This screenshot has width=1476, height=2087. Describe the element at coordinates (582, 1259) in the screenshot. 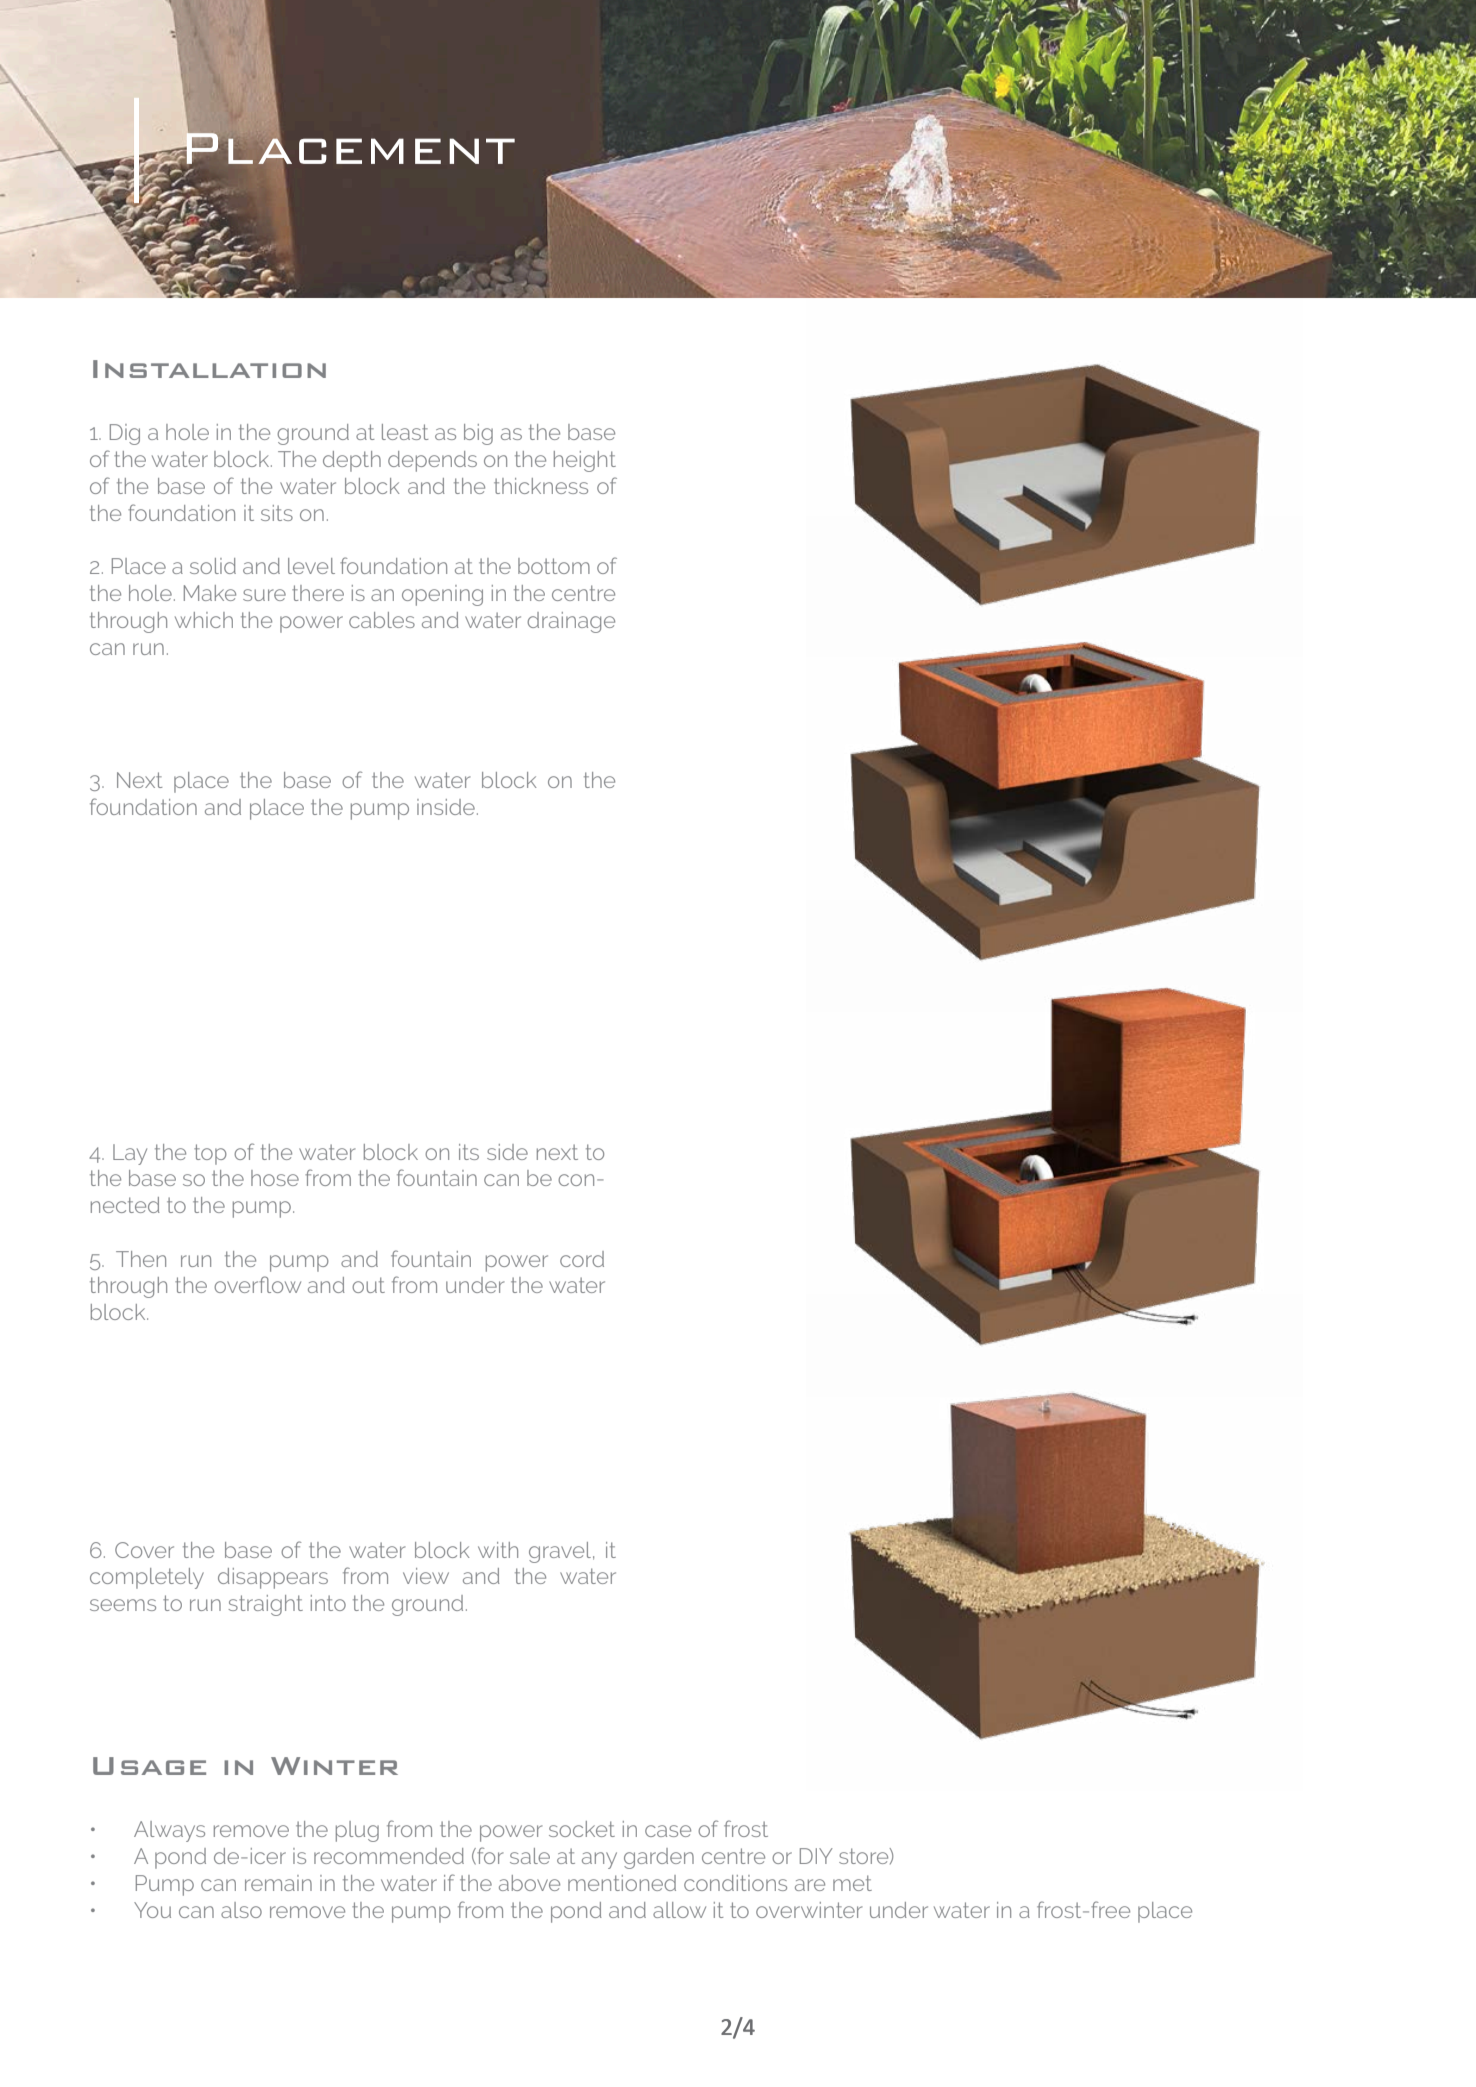

I see `cord` at that location.
